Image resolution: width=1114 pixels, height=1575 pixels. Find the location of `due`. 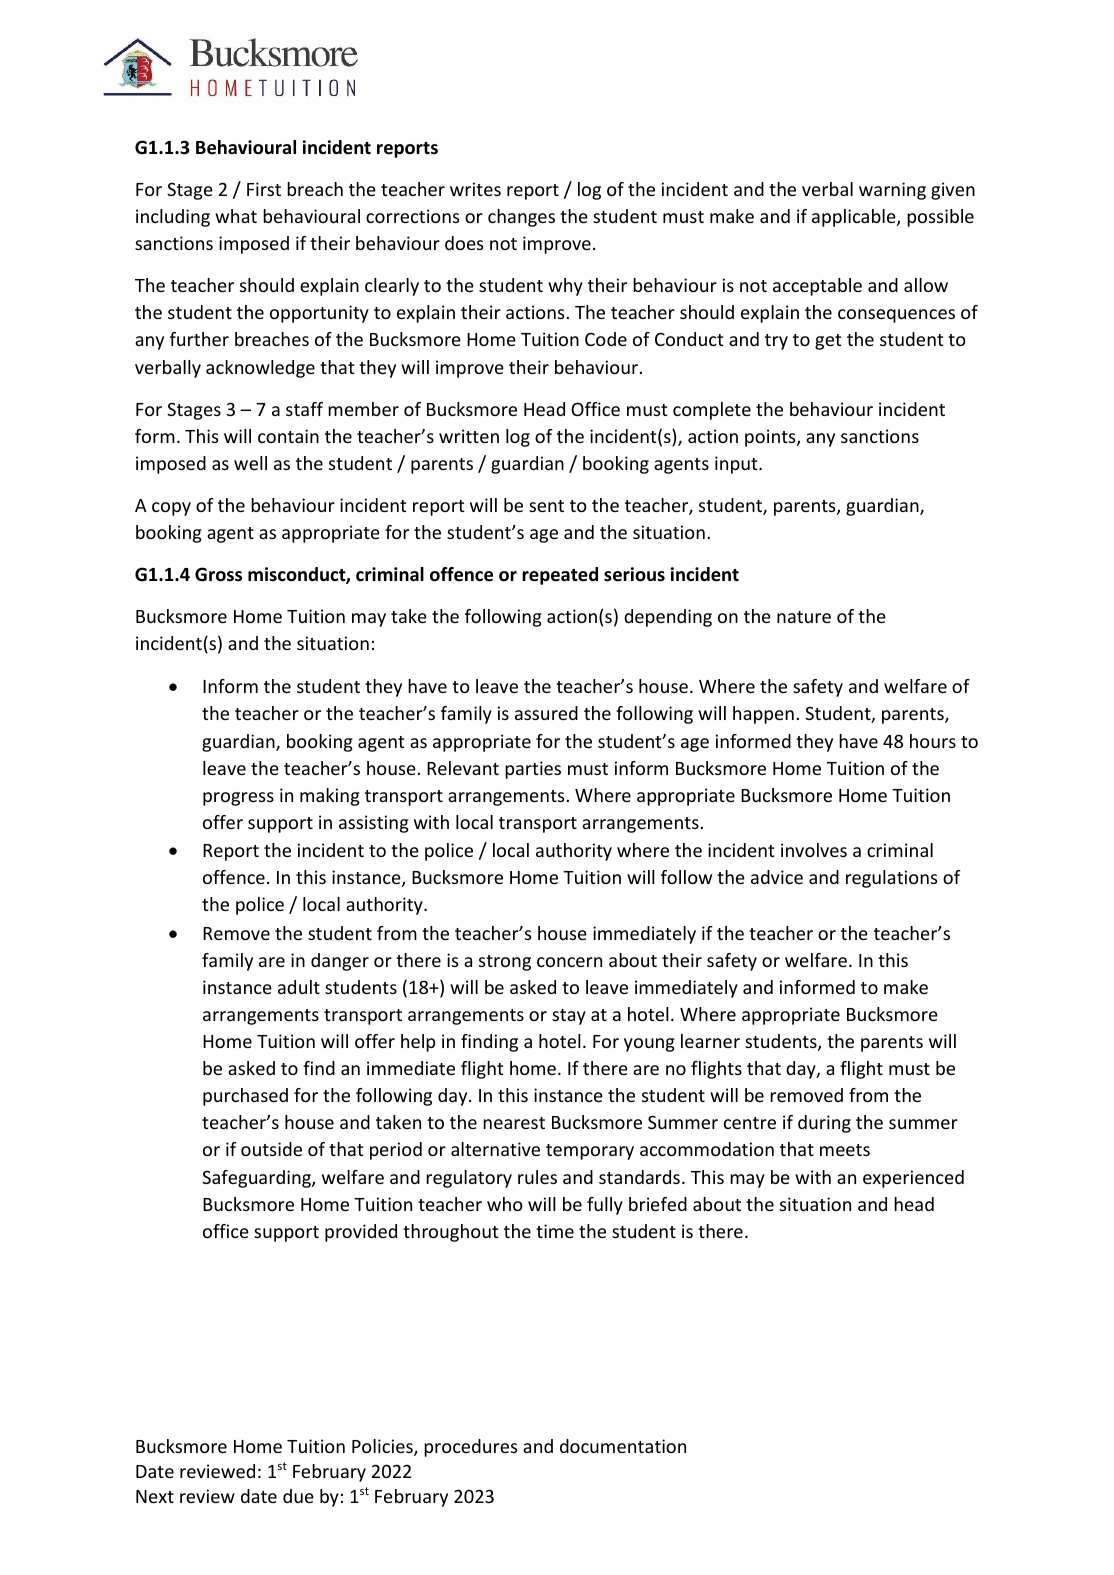

due is located at coordinates (298, 1496).
